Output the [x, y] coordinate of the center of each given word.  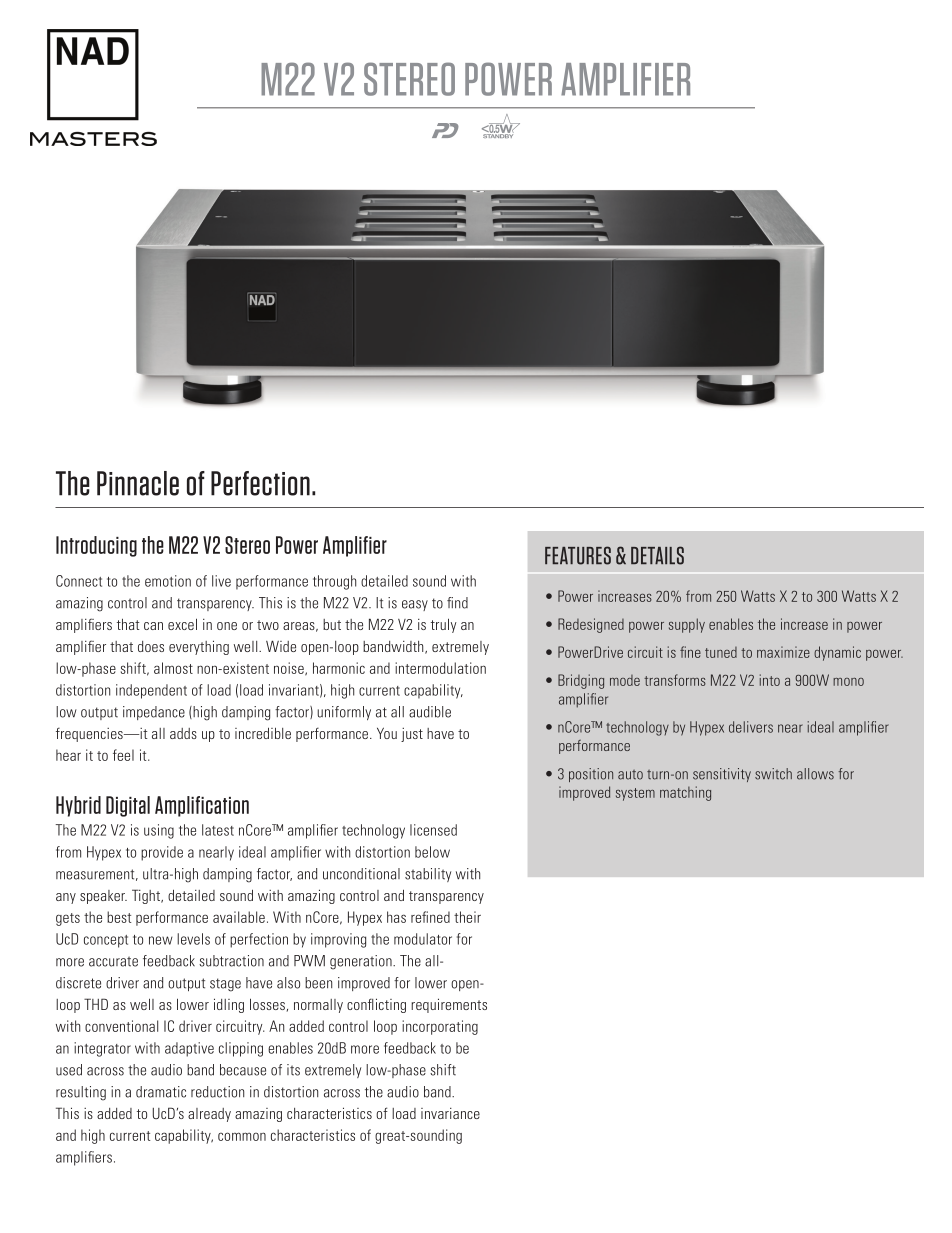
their [467, 917]
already [209, 1115]
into [770, 680]
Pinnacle [138, 483]
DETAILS [657, 555]
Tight [147, 896]
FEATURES [578, 555]
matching [685, 793]
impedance [154, 713]
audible [430, 712]
